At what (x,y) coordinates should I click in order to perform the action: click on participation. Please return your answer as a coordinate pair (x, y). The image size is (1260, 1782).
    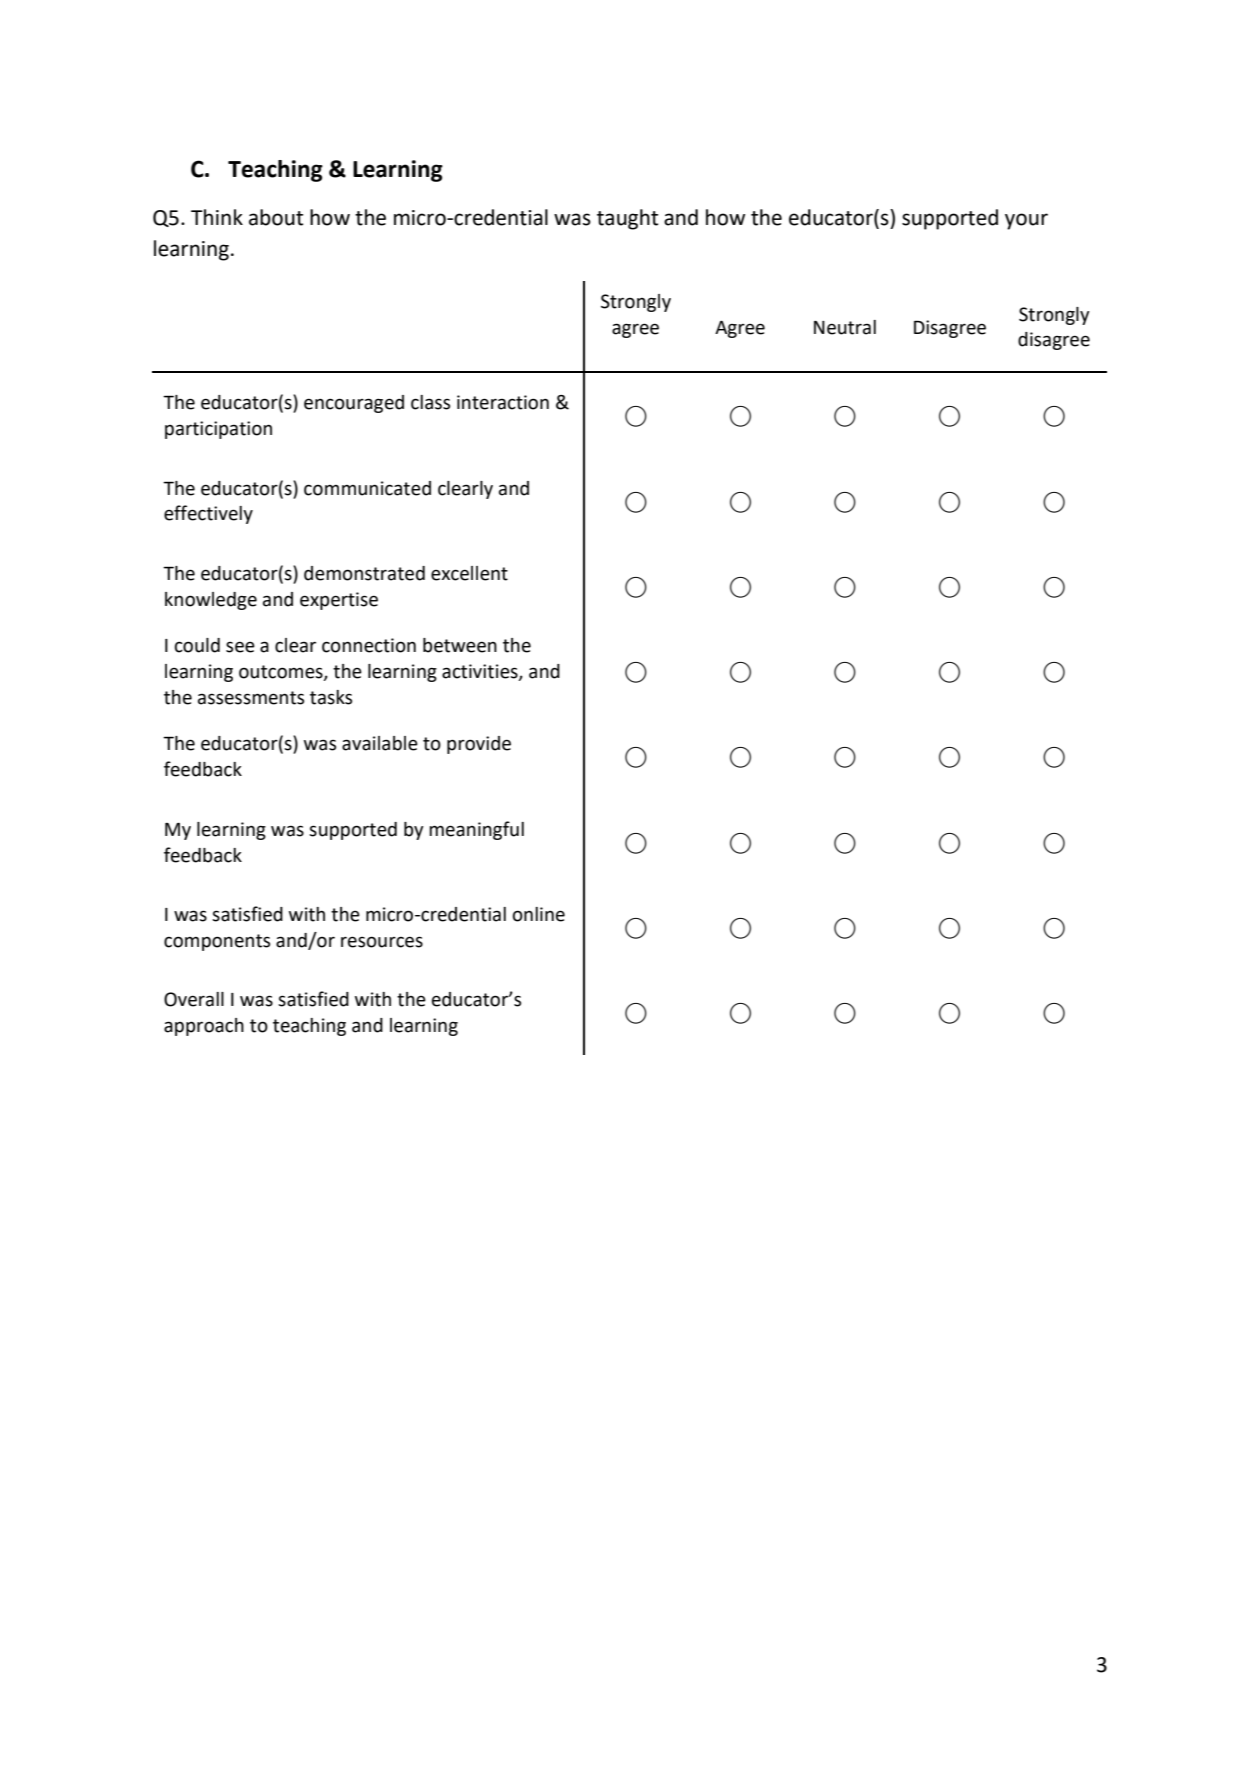
    Looking at the image, I should click on (218, 430).
